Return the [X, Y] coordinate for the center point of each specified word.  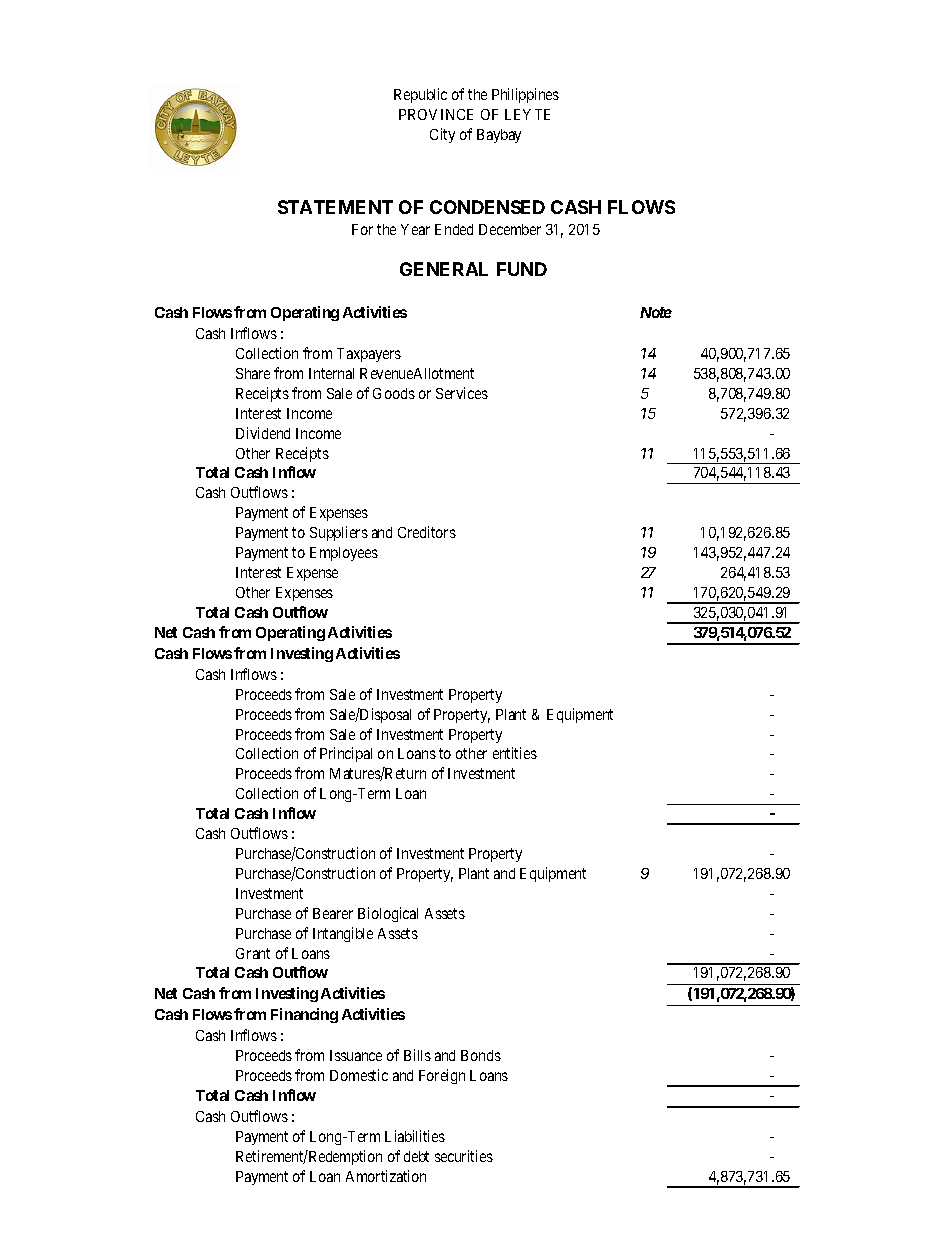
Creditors [427, 532]
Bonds [481, 1055]
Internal [331, 373]
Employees [344, 554]
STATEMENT [335, 207]
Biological [388, 914]
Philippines [525, 95]
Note [656, 312]
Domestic [359, 1075]
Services [462, 393]
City [442, 135]
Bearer [333, 913]
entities [515, 753]
